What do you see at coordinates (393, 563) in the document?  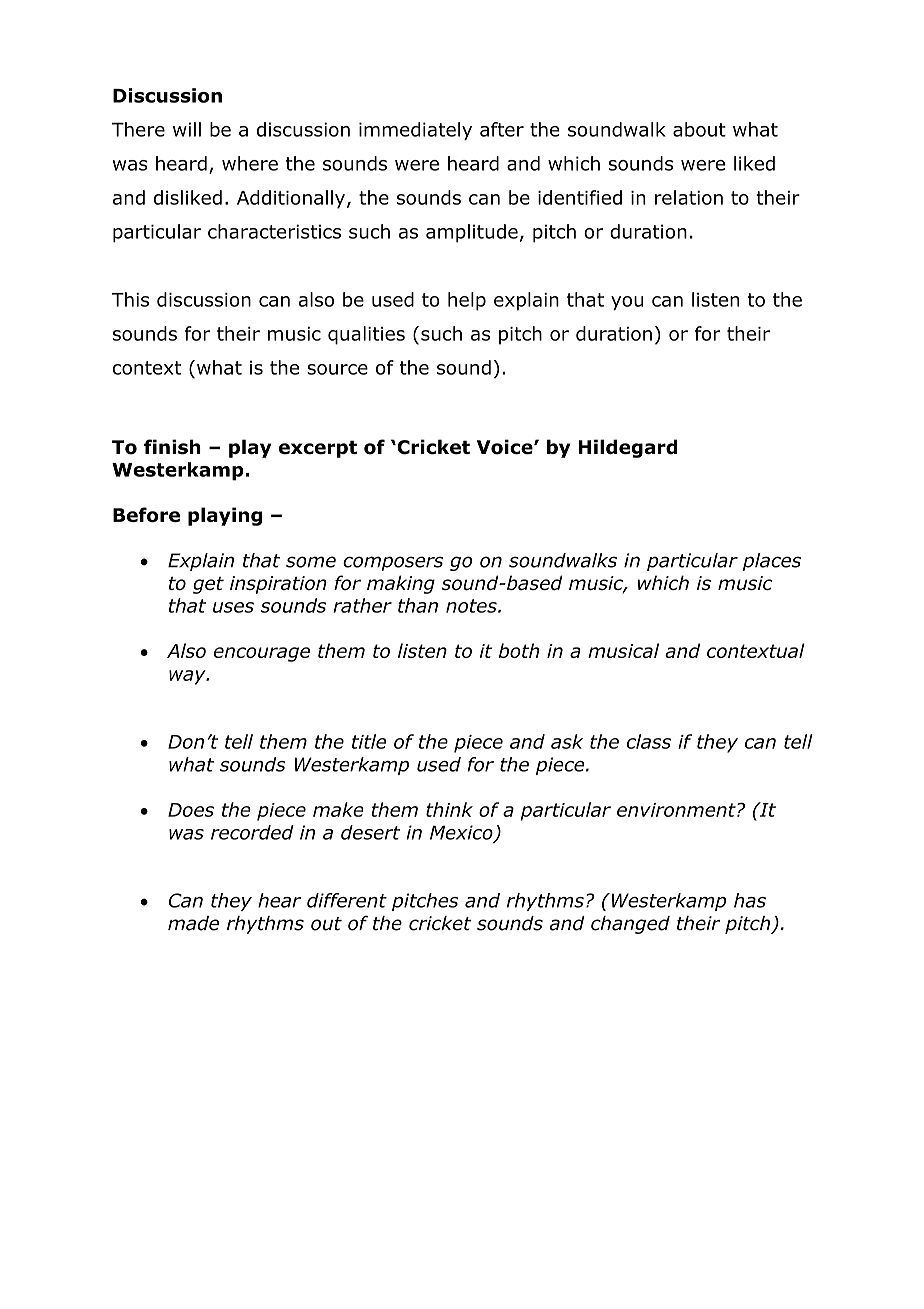 I see `composers` at bounding box center [393, 563].
